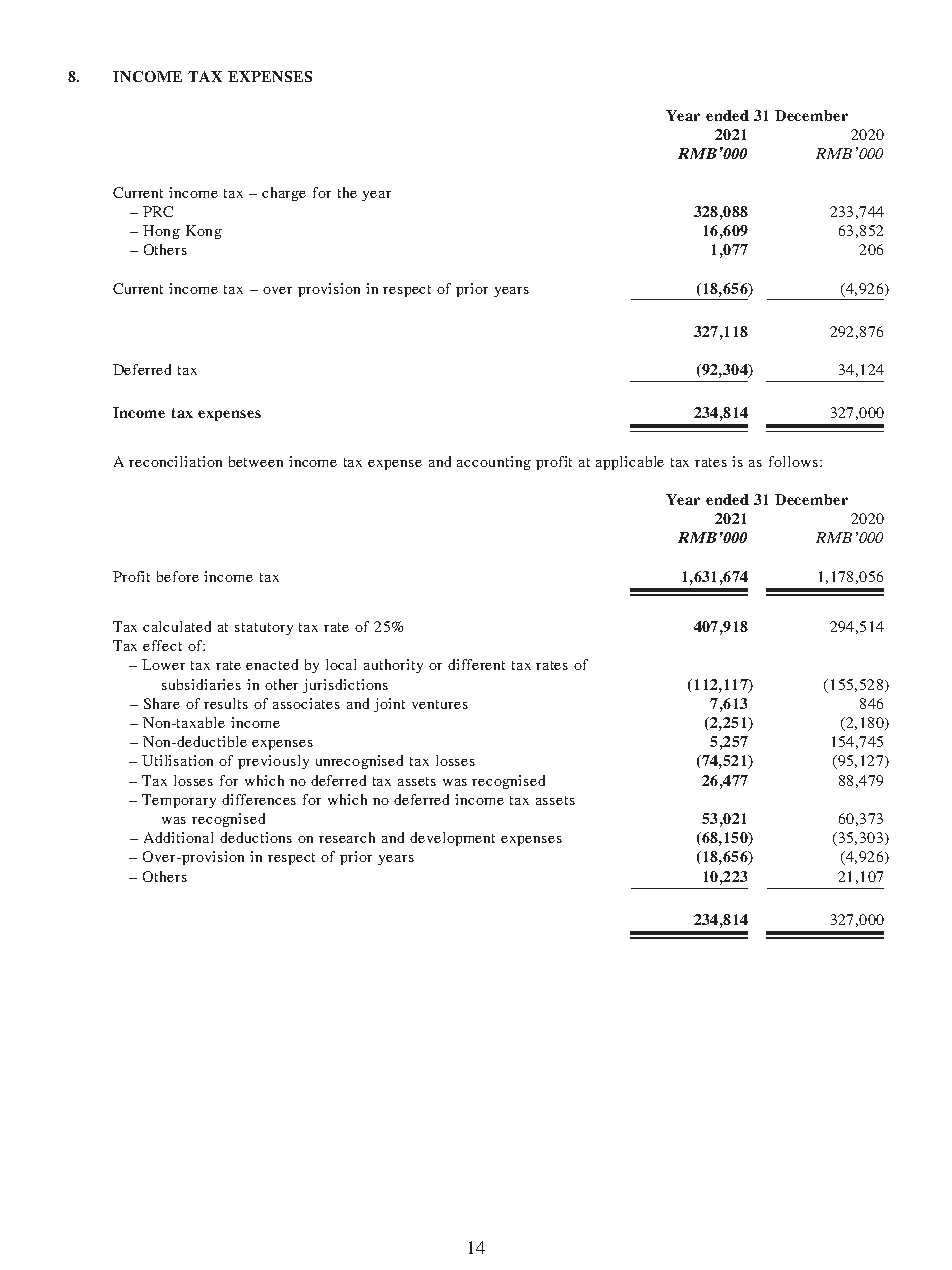  What do you see at coordinates (452, 839) in the screenshot?
I see `development` at bounding box center [452, 839].
